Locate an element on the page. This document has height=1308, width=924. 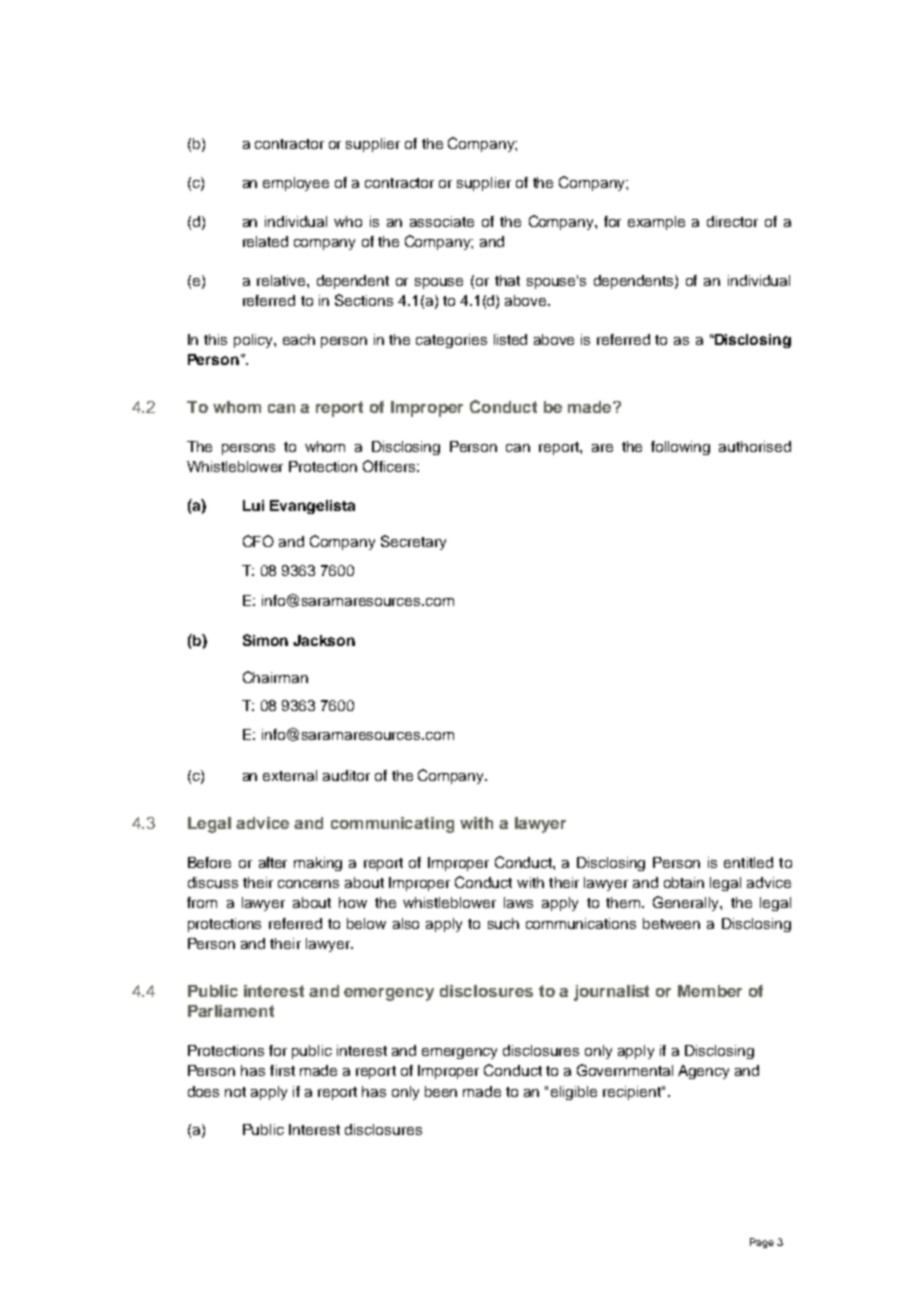
related is located at coordinates (265, 241).
